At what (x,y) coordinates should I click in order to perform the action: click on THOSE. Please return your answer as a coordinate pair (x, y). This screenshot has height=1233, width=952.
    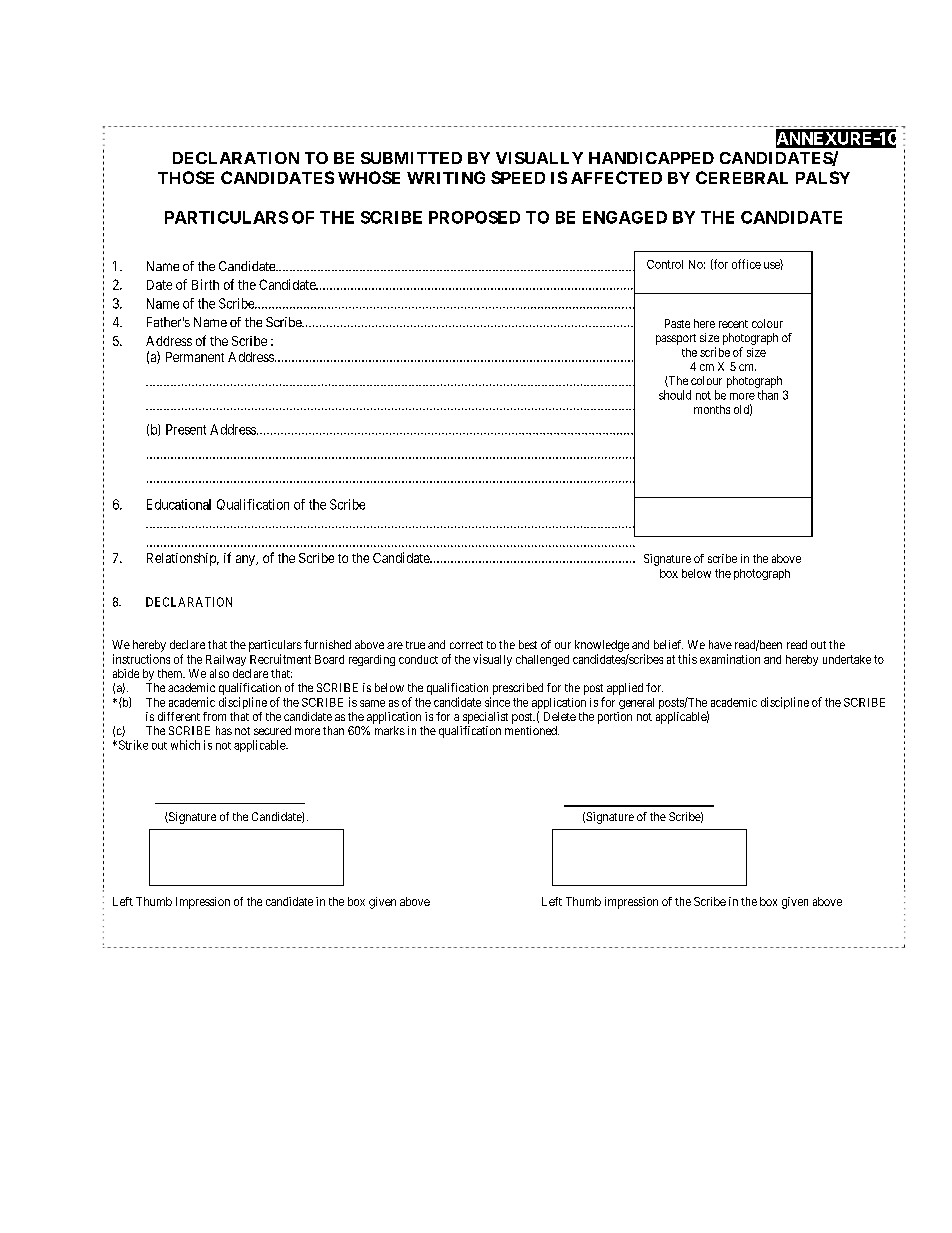
    Looking at the image, I should click on (186, 177).
